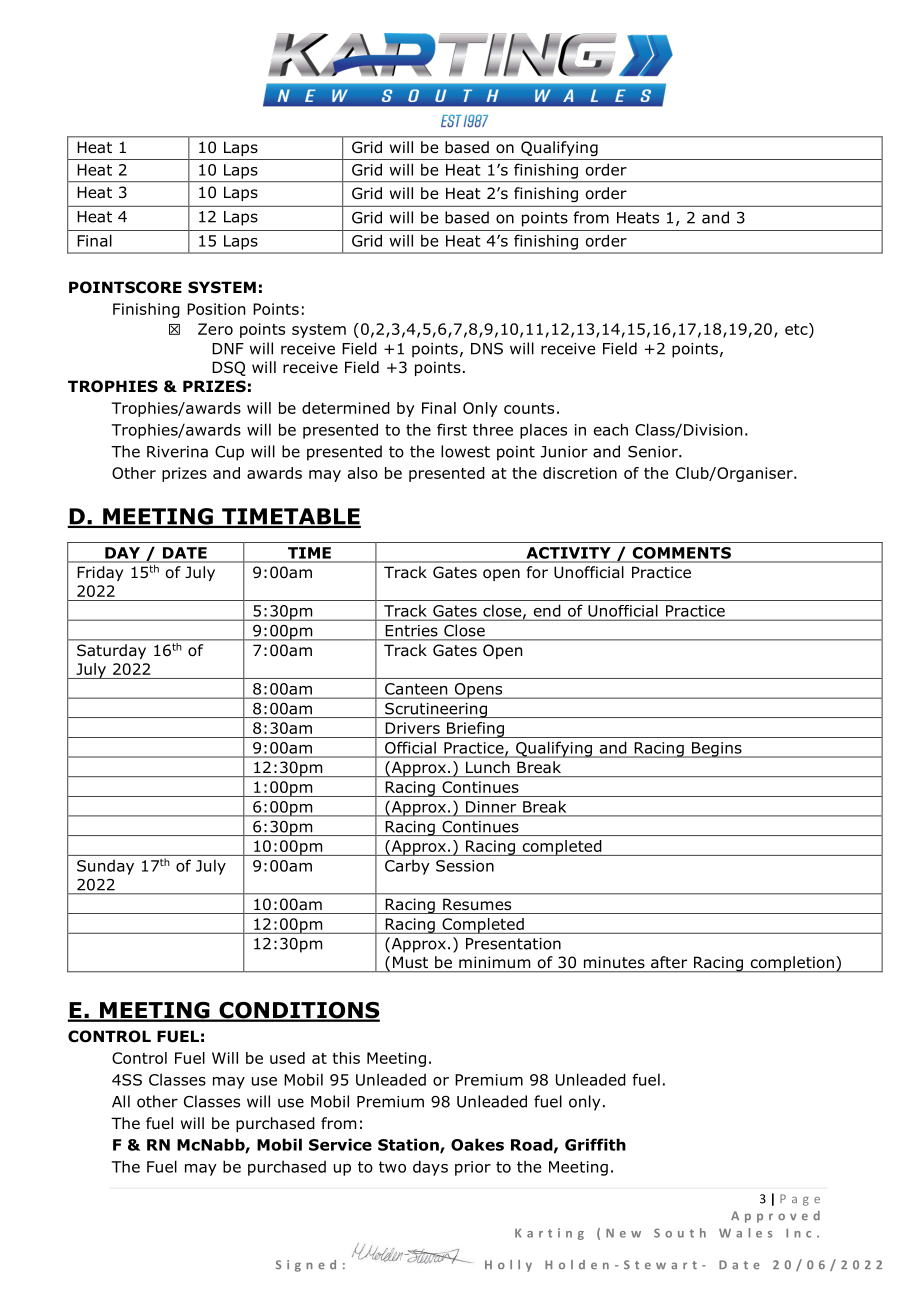 The image size is (924, 1308). Describe the element at coordinates (717, 750) in the screenshot. I see `Begins` at that location.
